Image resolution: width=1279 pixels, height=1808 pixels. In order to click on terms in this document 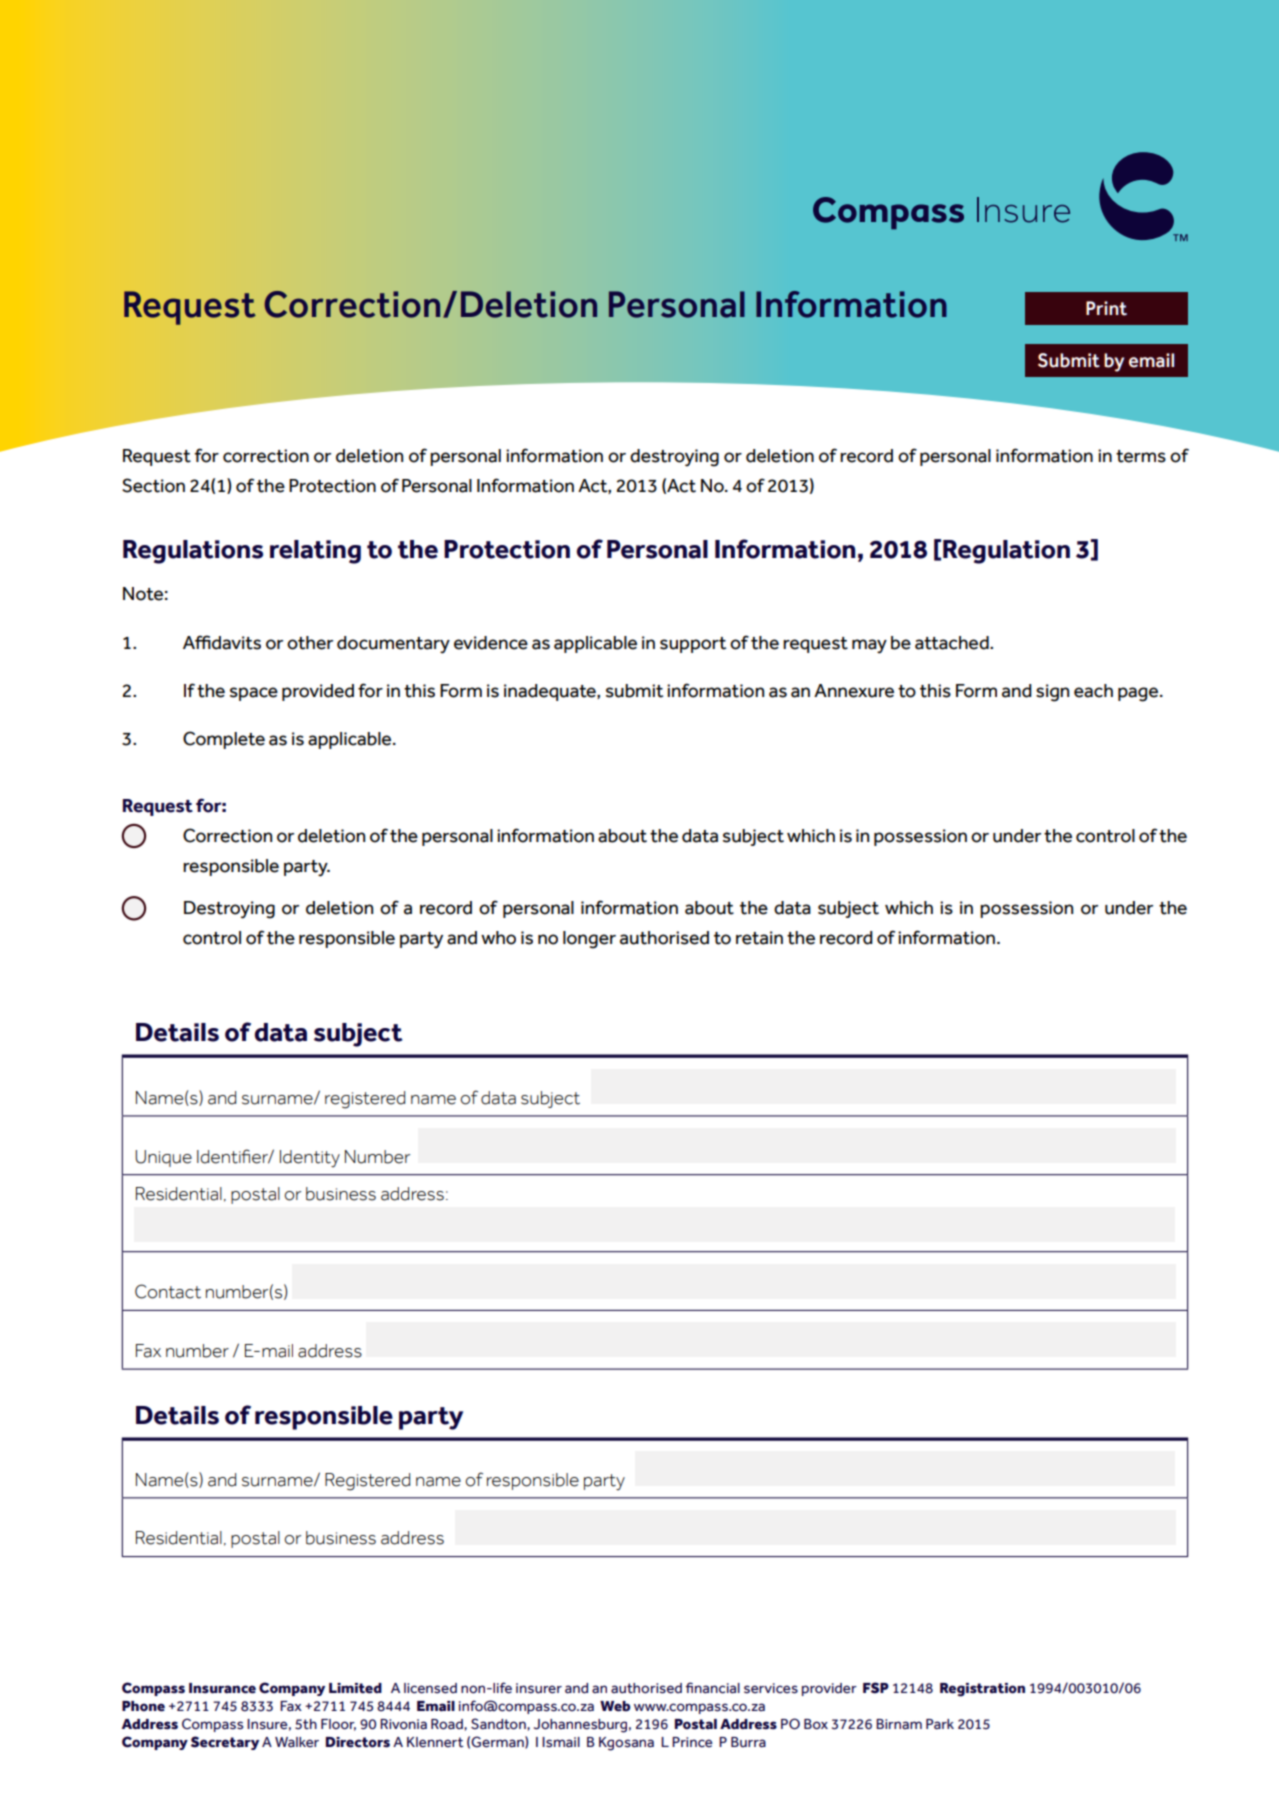, I will do `click(1141, 456)`.
